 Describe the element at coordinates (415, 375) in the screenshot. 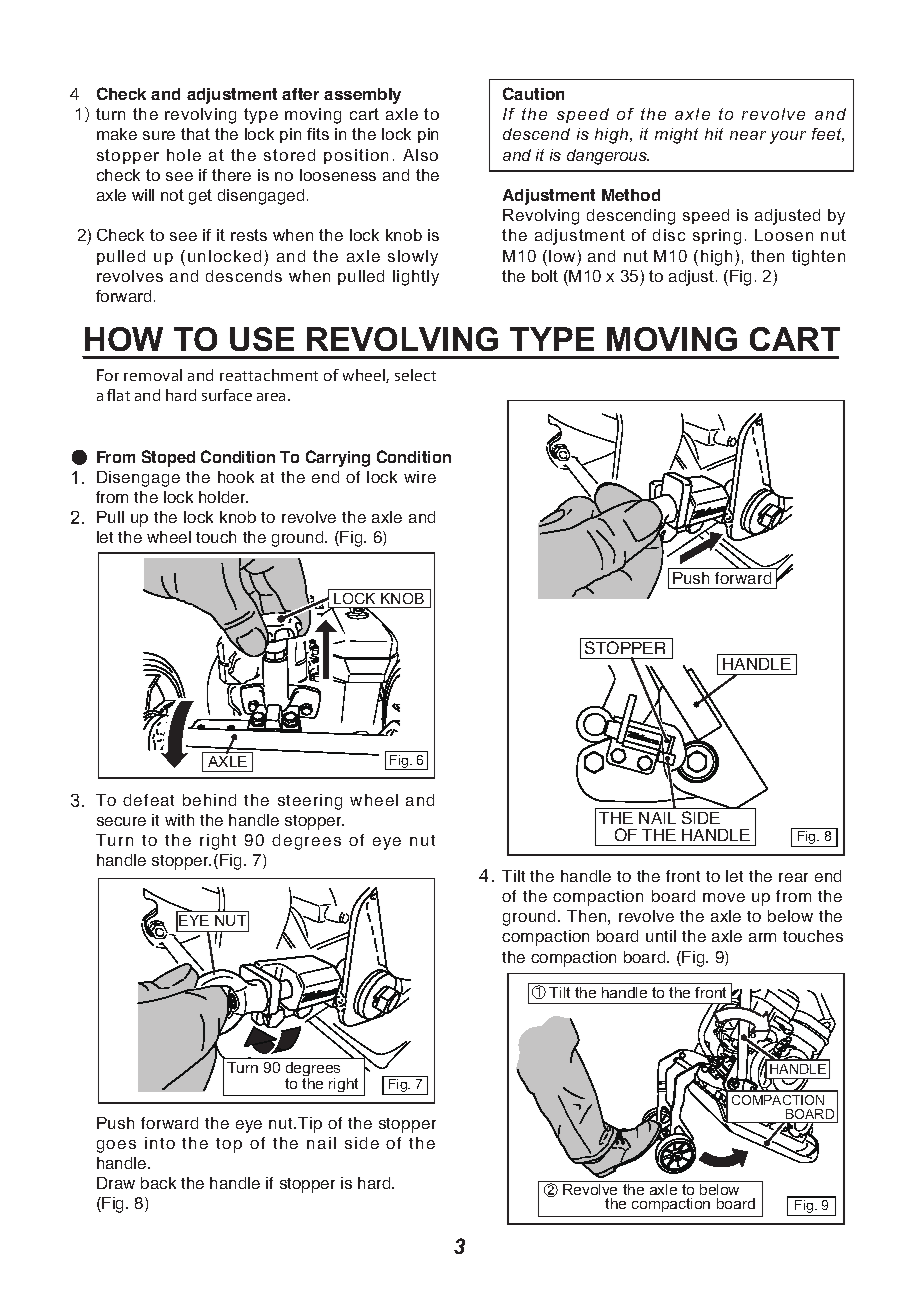

I see `select` at that location.
